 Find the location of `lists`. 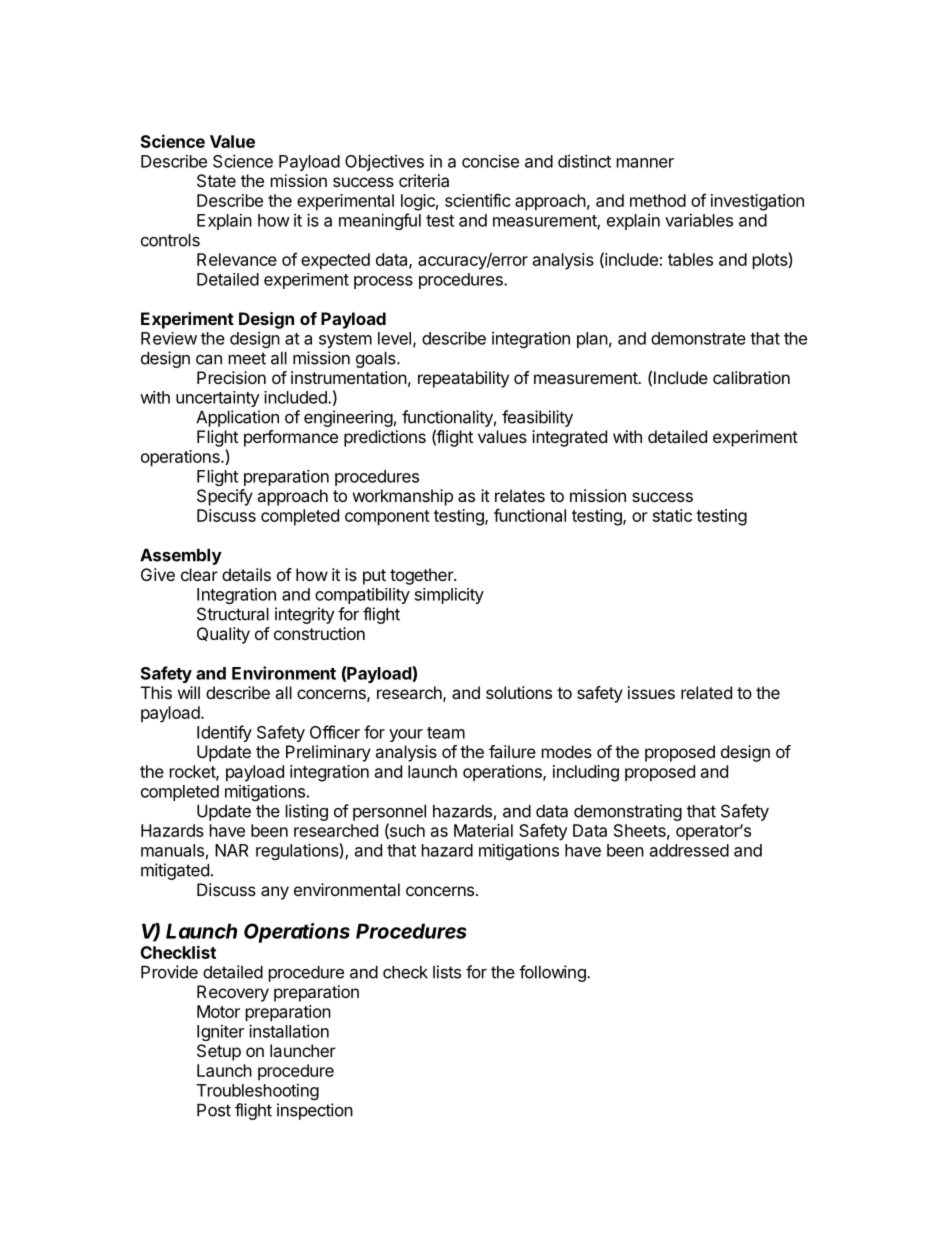

lists is located at coordinates (447, 972).
